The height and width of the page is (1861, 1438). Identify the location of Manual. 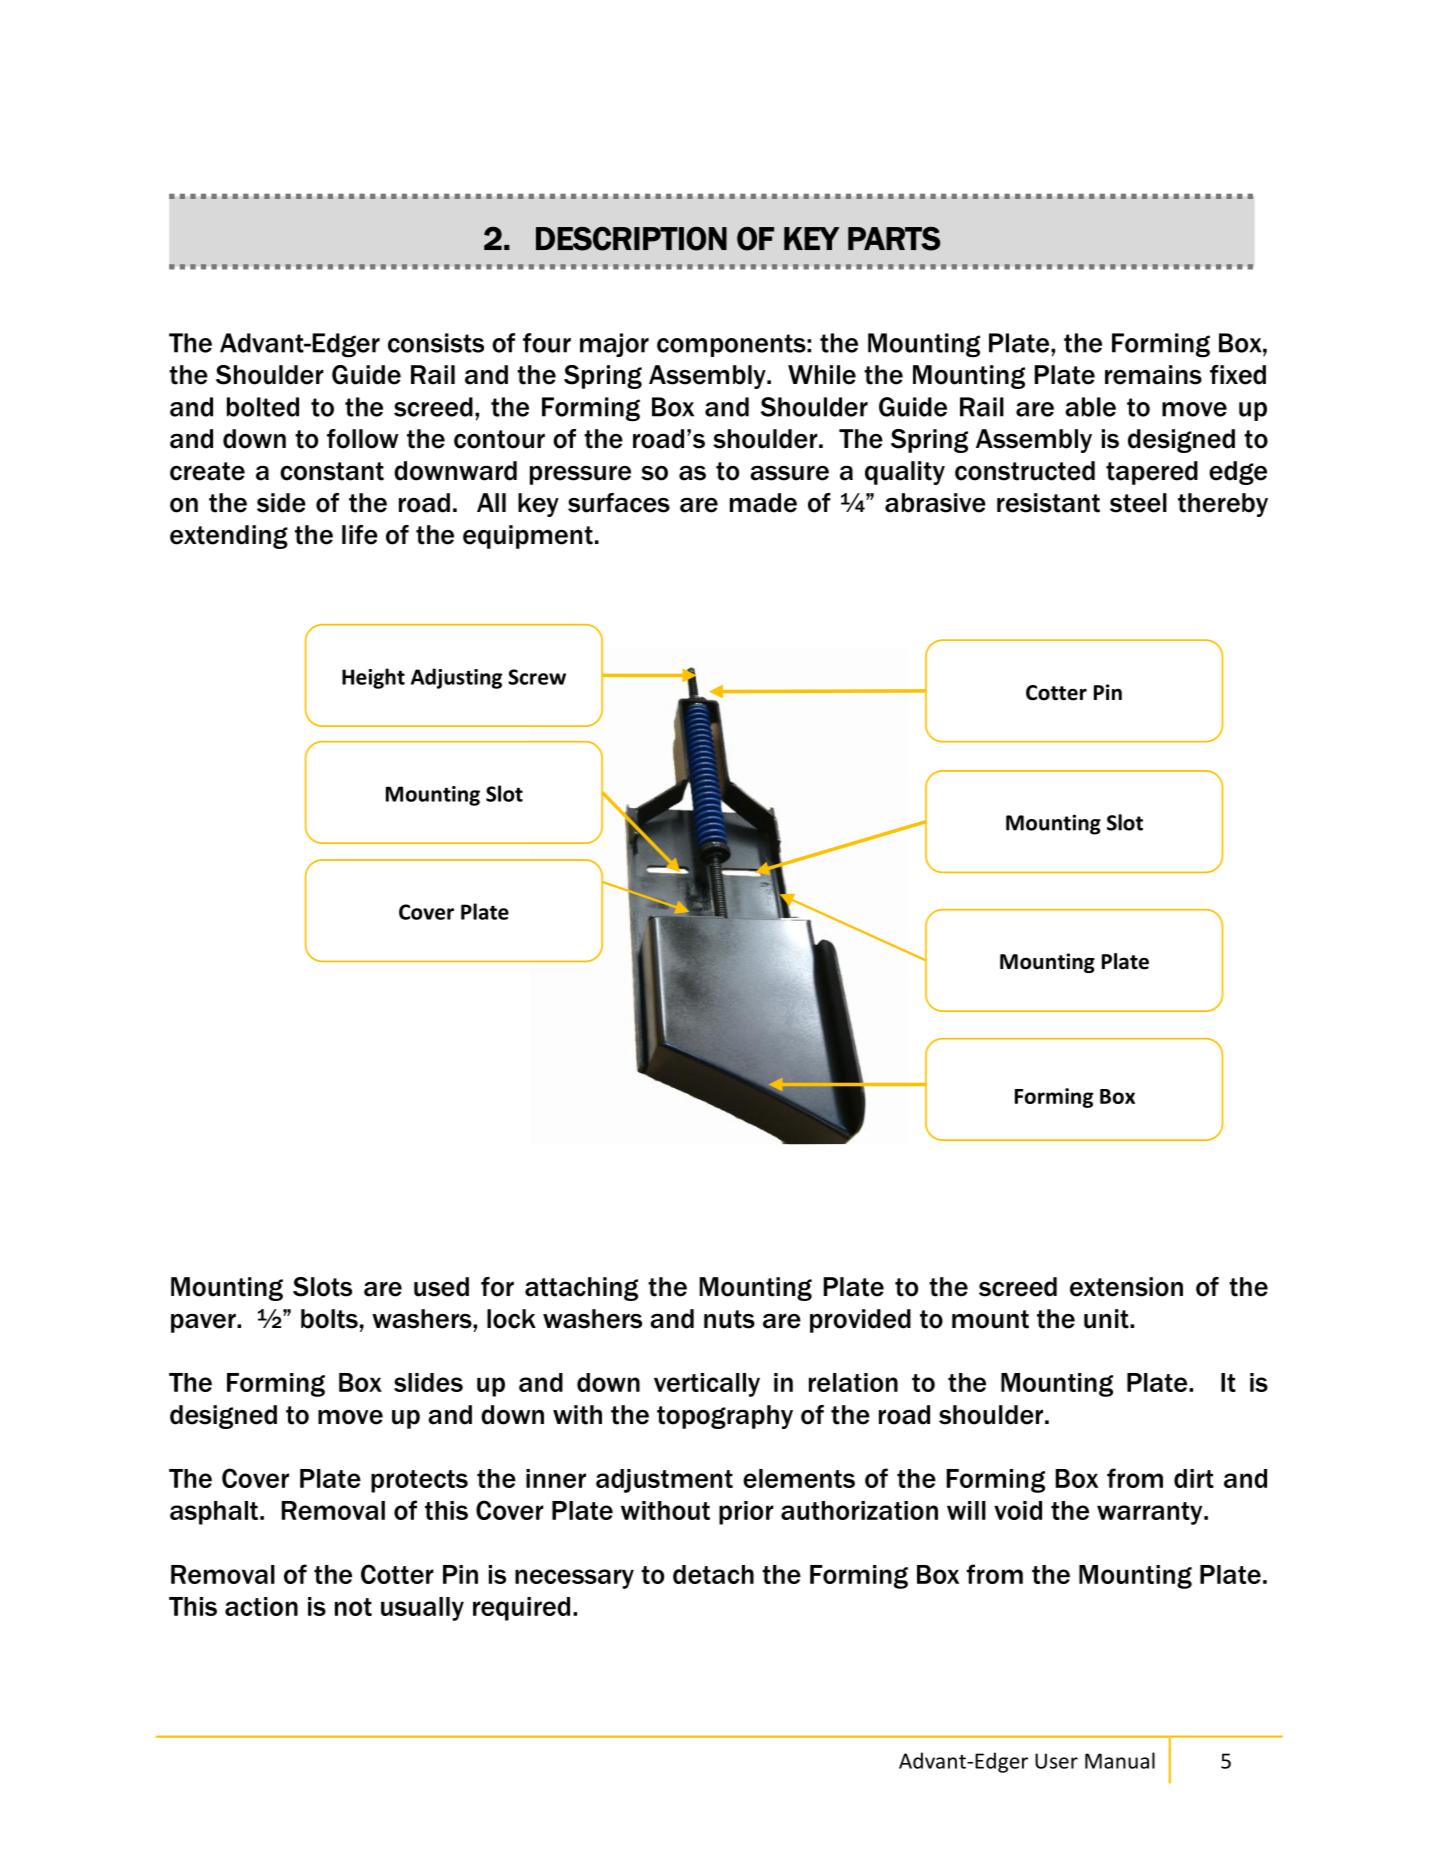
(1120, 1760).
